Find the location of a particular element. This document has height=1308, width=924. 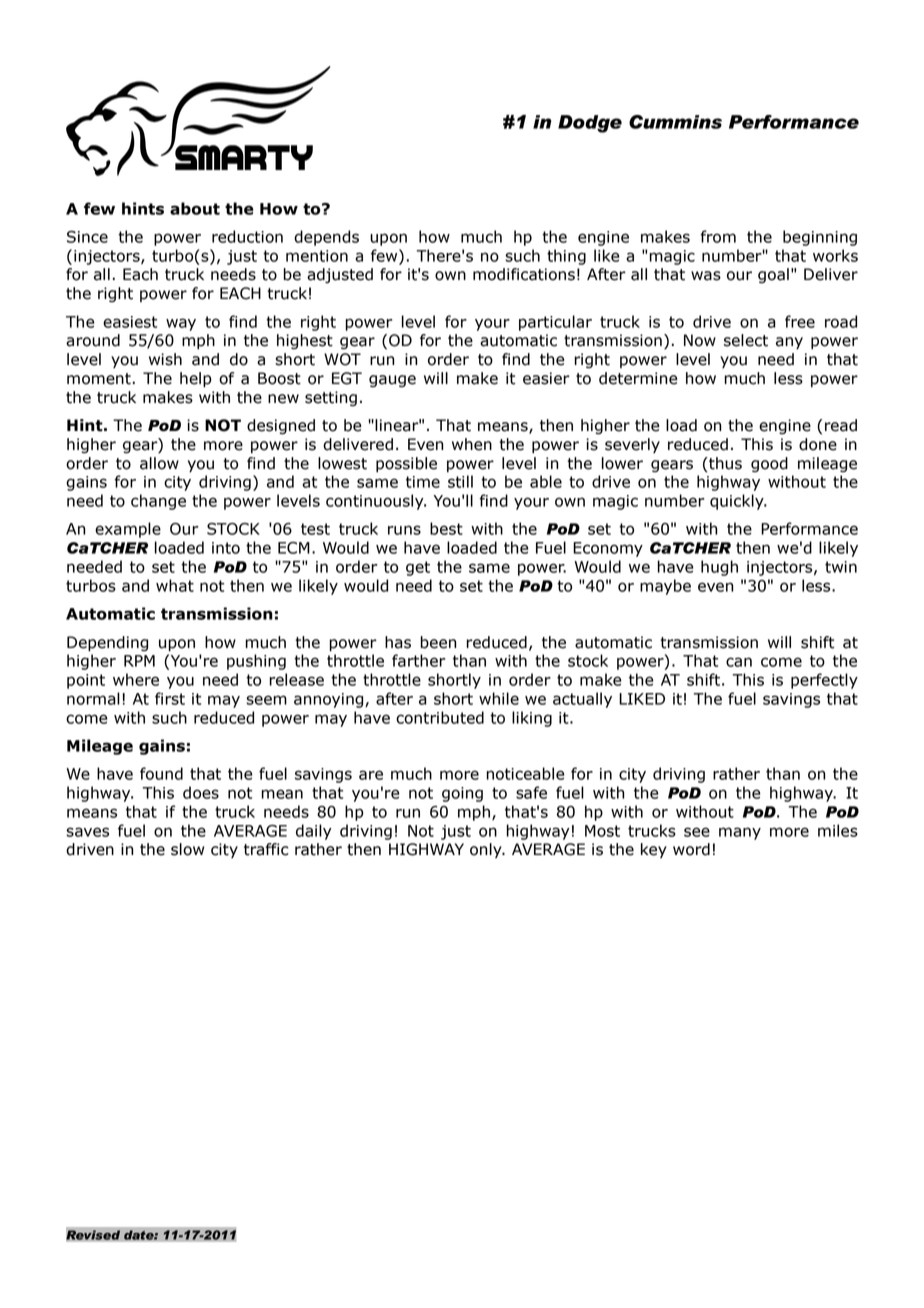

slow is located at coordinates (187, 849).
